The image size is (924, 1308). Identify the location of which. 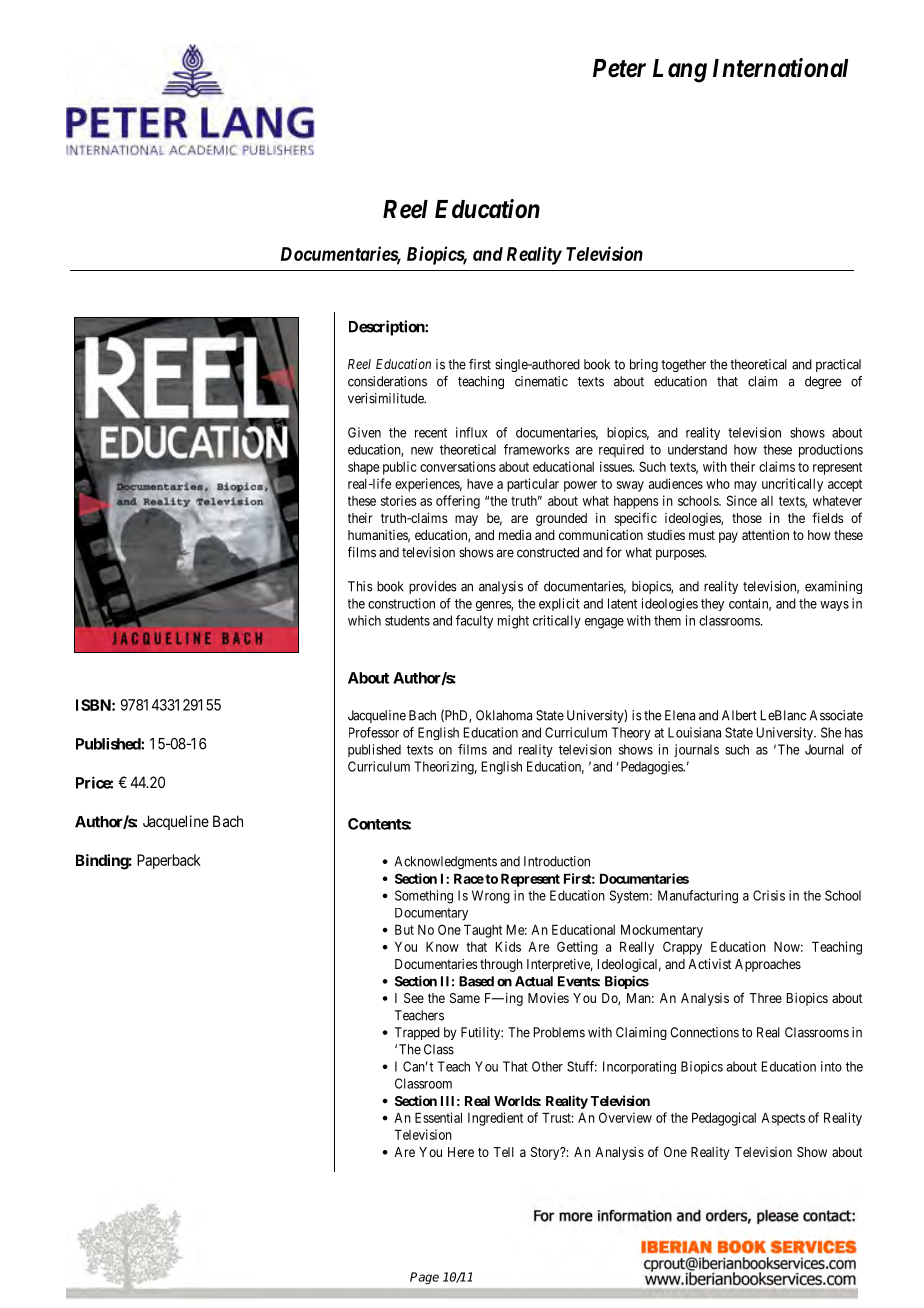
(364, 620).
